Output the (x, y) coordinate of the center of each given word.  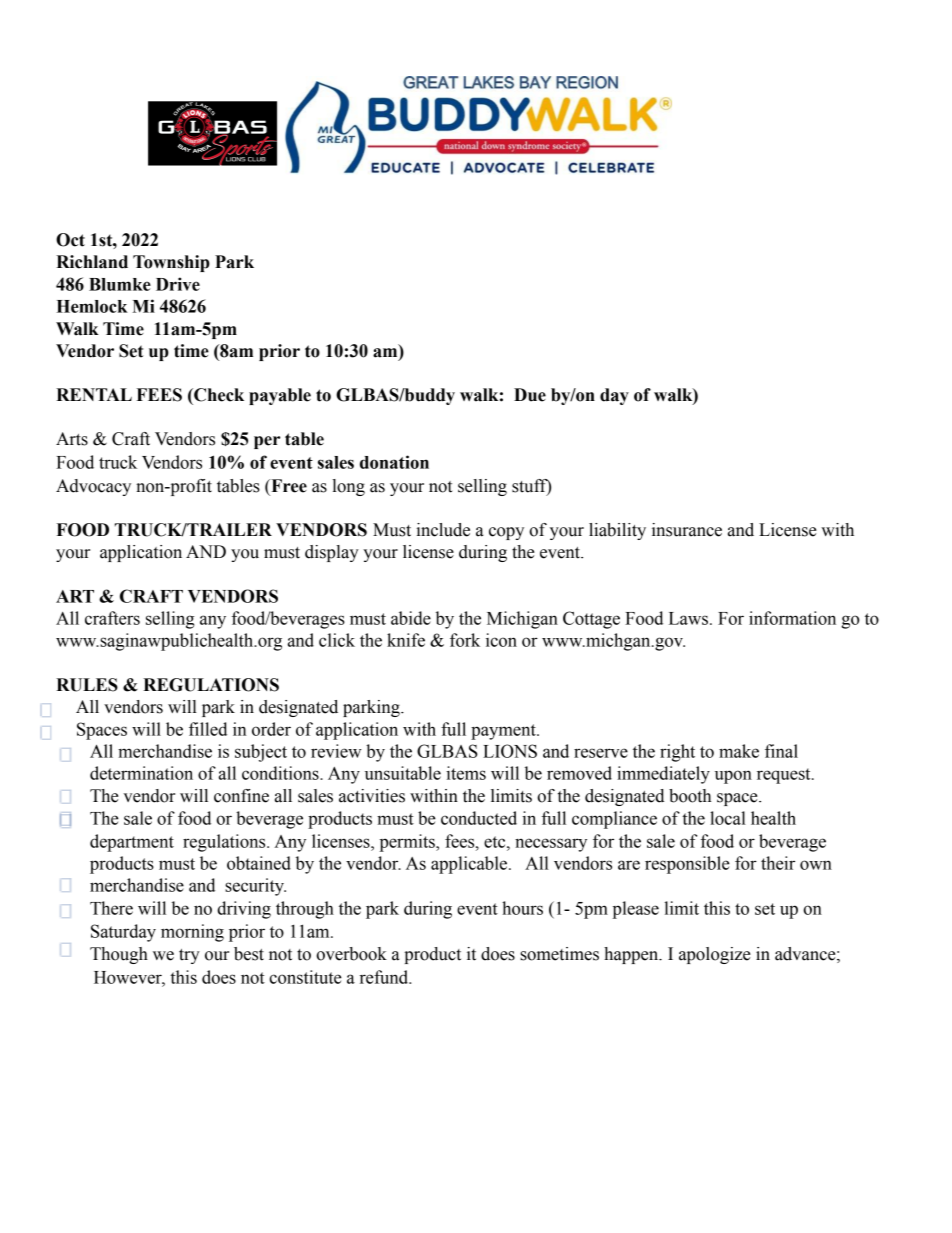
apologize (715, 955)
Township (171, 263)
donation (394, 462)
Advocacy (93, 487)
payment (504, 732)
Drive (178, 284)
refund (385, 977)
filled (208, 729)
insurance (687, 530)
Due (530, 395)
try (189, 956)
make (739, 751)
